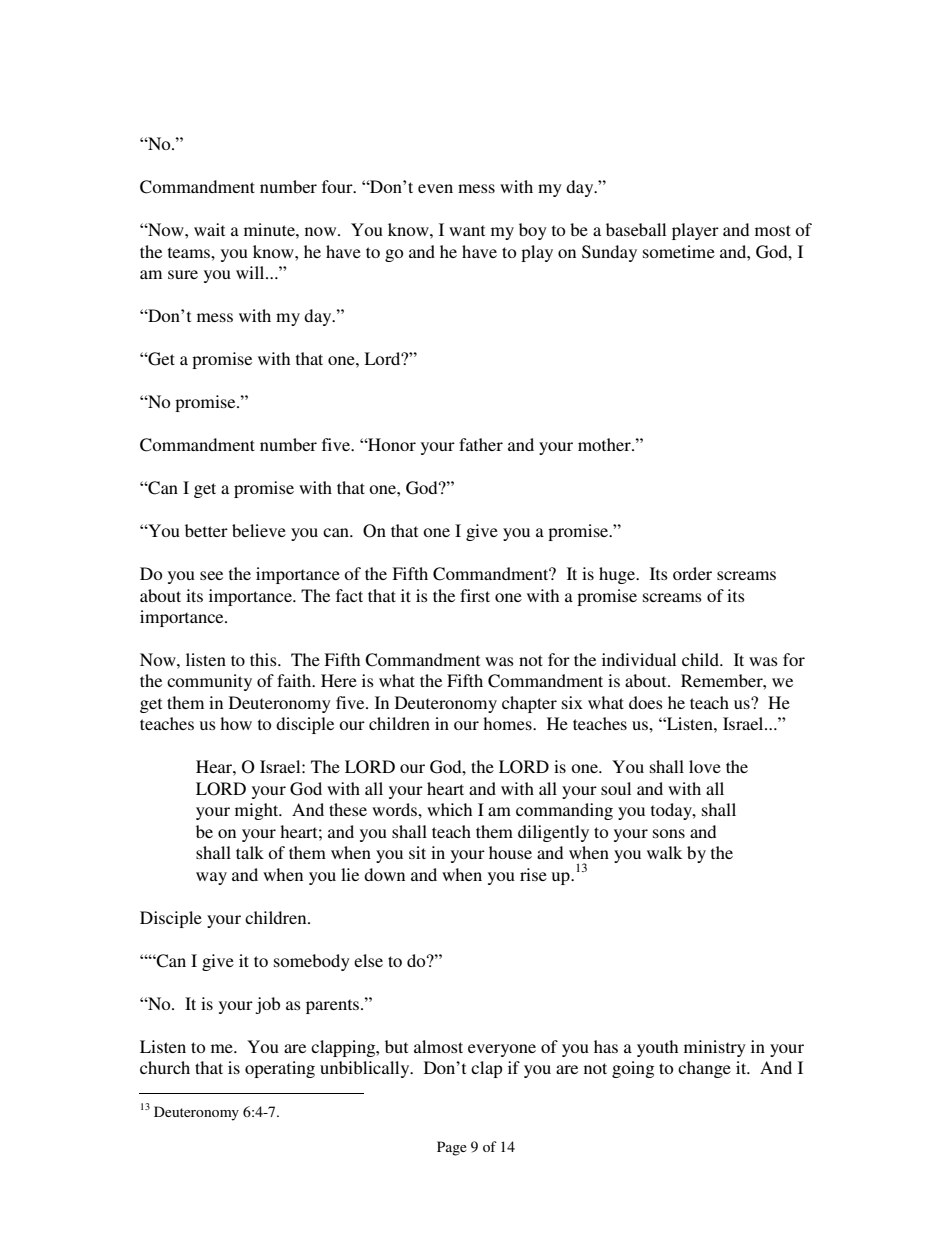 The height and width of the document is (1233, 952). I want to click on wait, so click(209, 229).
